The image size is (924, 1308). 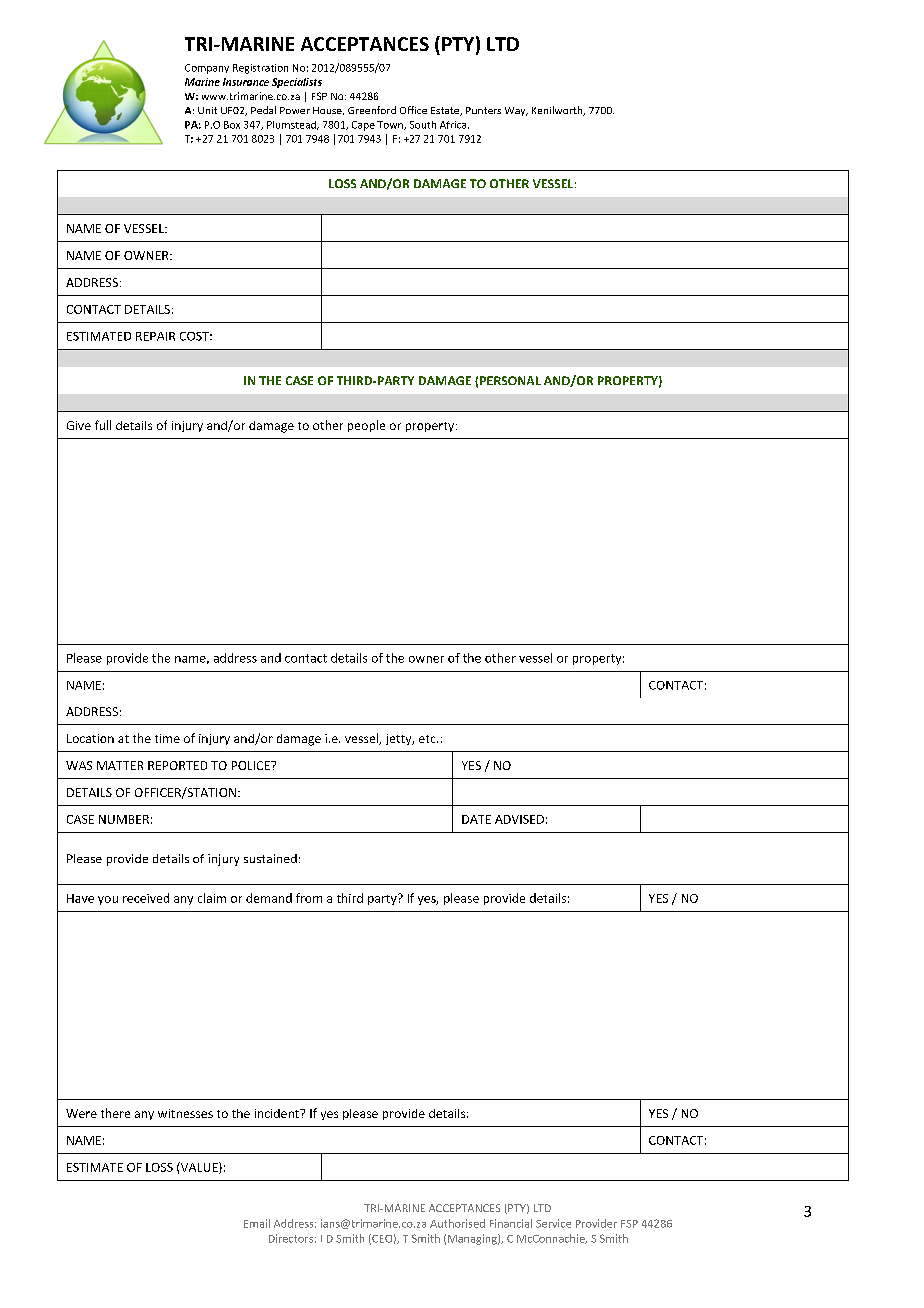 What do you see at coordinates (295, 110) in the screenshot?
I see `Power` at bounding box center [295, 110].
